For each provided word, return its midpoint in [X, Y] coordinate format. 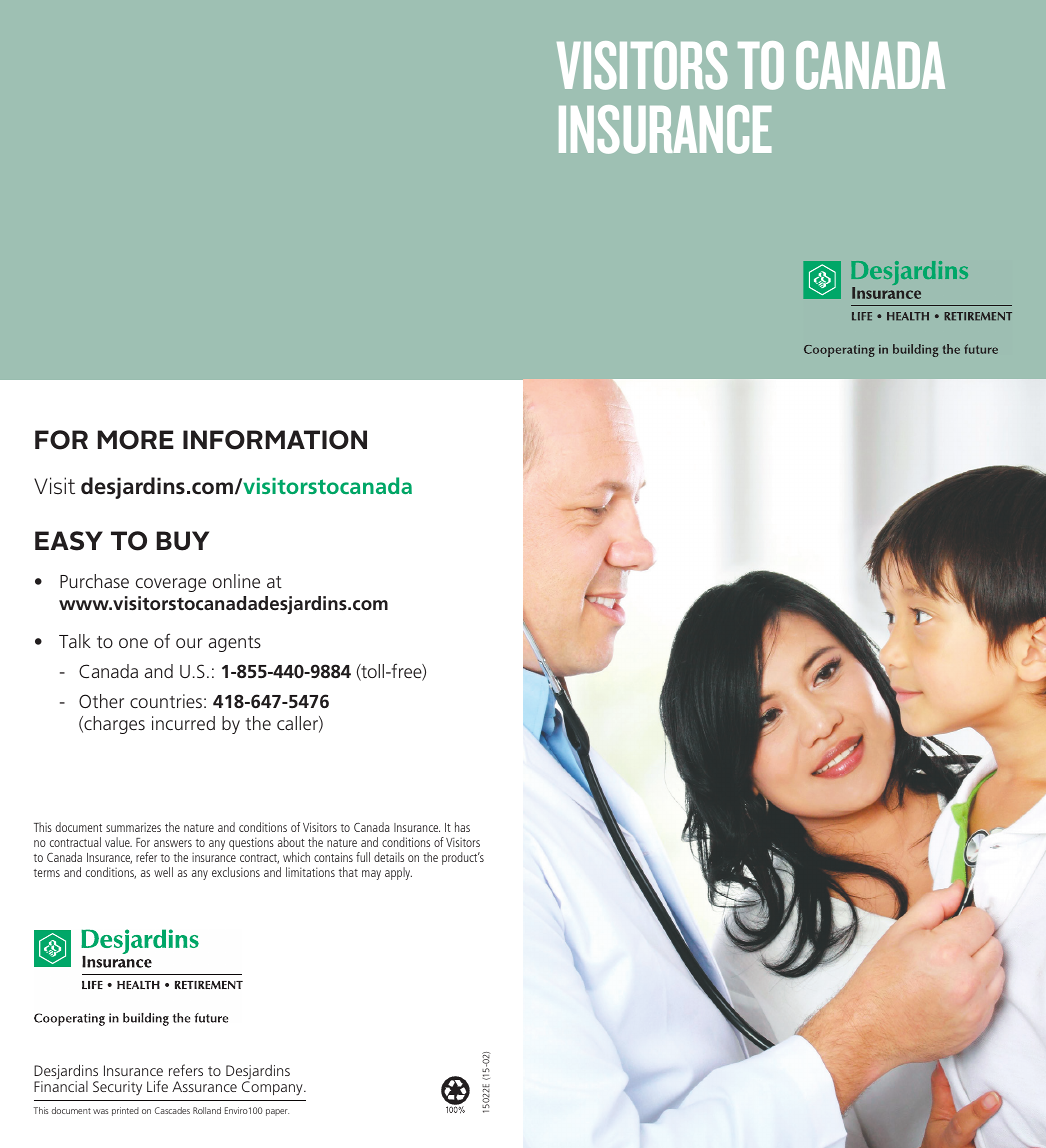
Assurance [204, 1086]
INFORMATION [275, 440]
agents [235, 644]
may [371, 875]
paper [277, 1112]
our [189, 643]
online [236, 581]
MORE [136, 440]
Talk [75, 641]
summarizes [133, 827]
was [100, 1111]
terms [47, 873]
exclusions [236, 872]
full [363, 857]
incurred [183, 723]
